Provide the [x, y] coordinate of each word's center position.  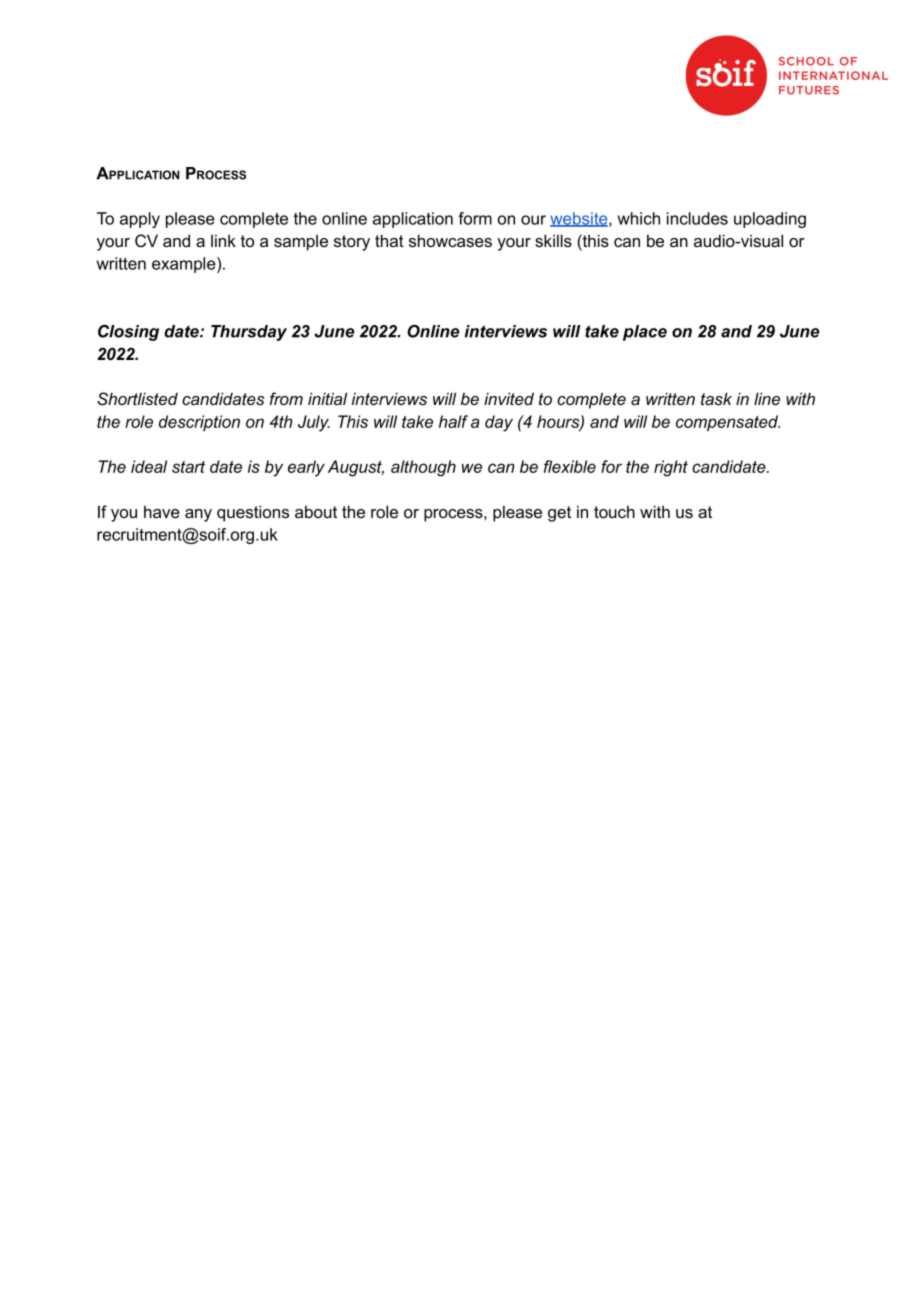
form [475, 218]
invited [509, 398]
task [716, 398]
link [223, 240]
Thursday [249, 333]
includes [697, 218]
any [198, 515]
